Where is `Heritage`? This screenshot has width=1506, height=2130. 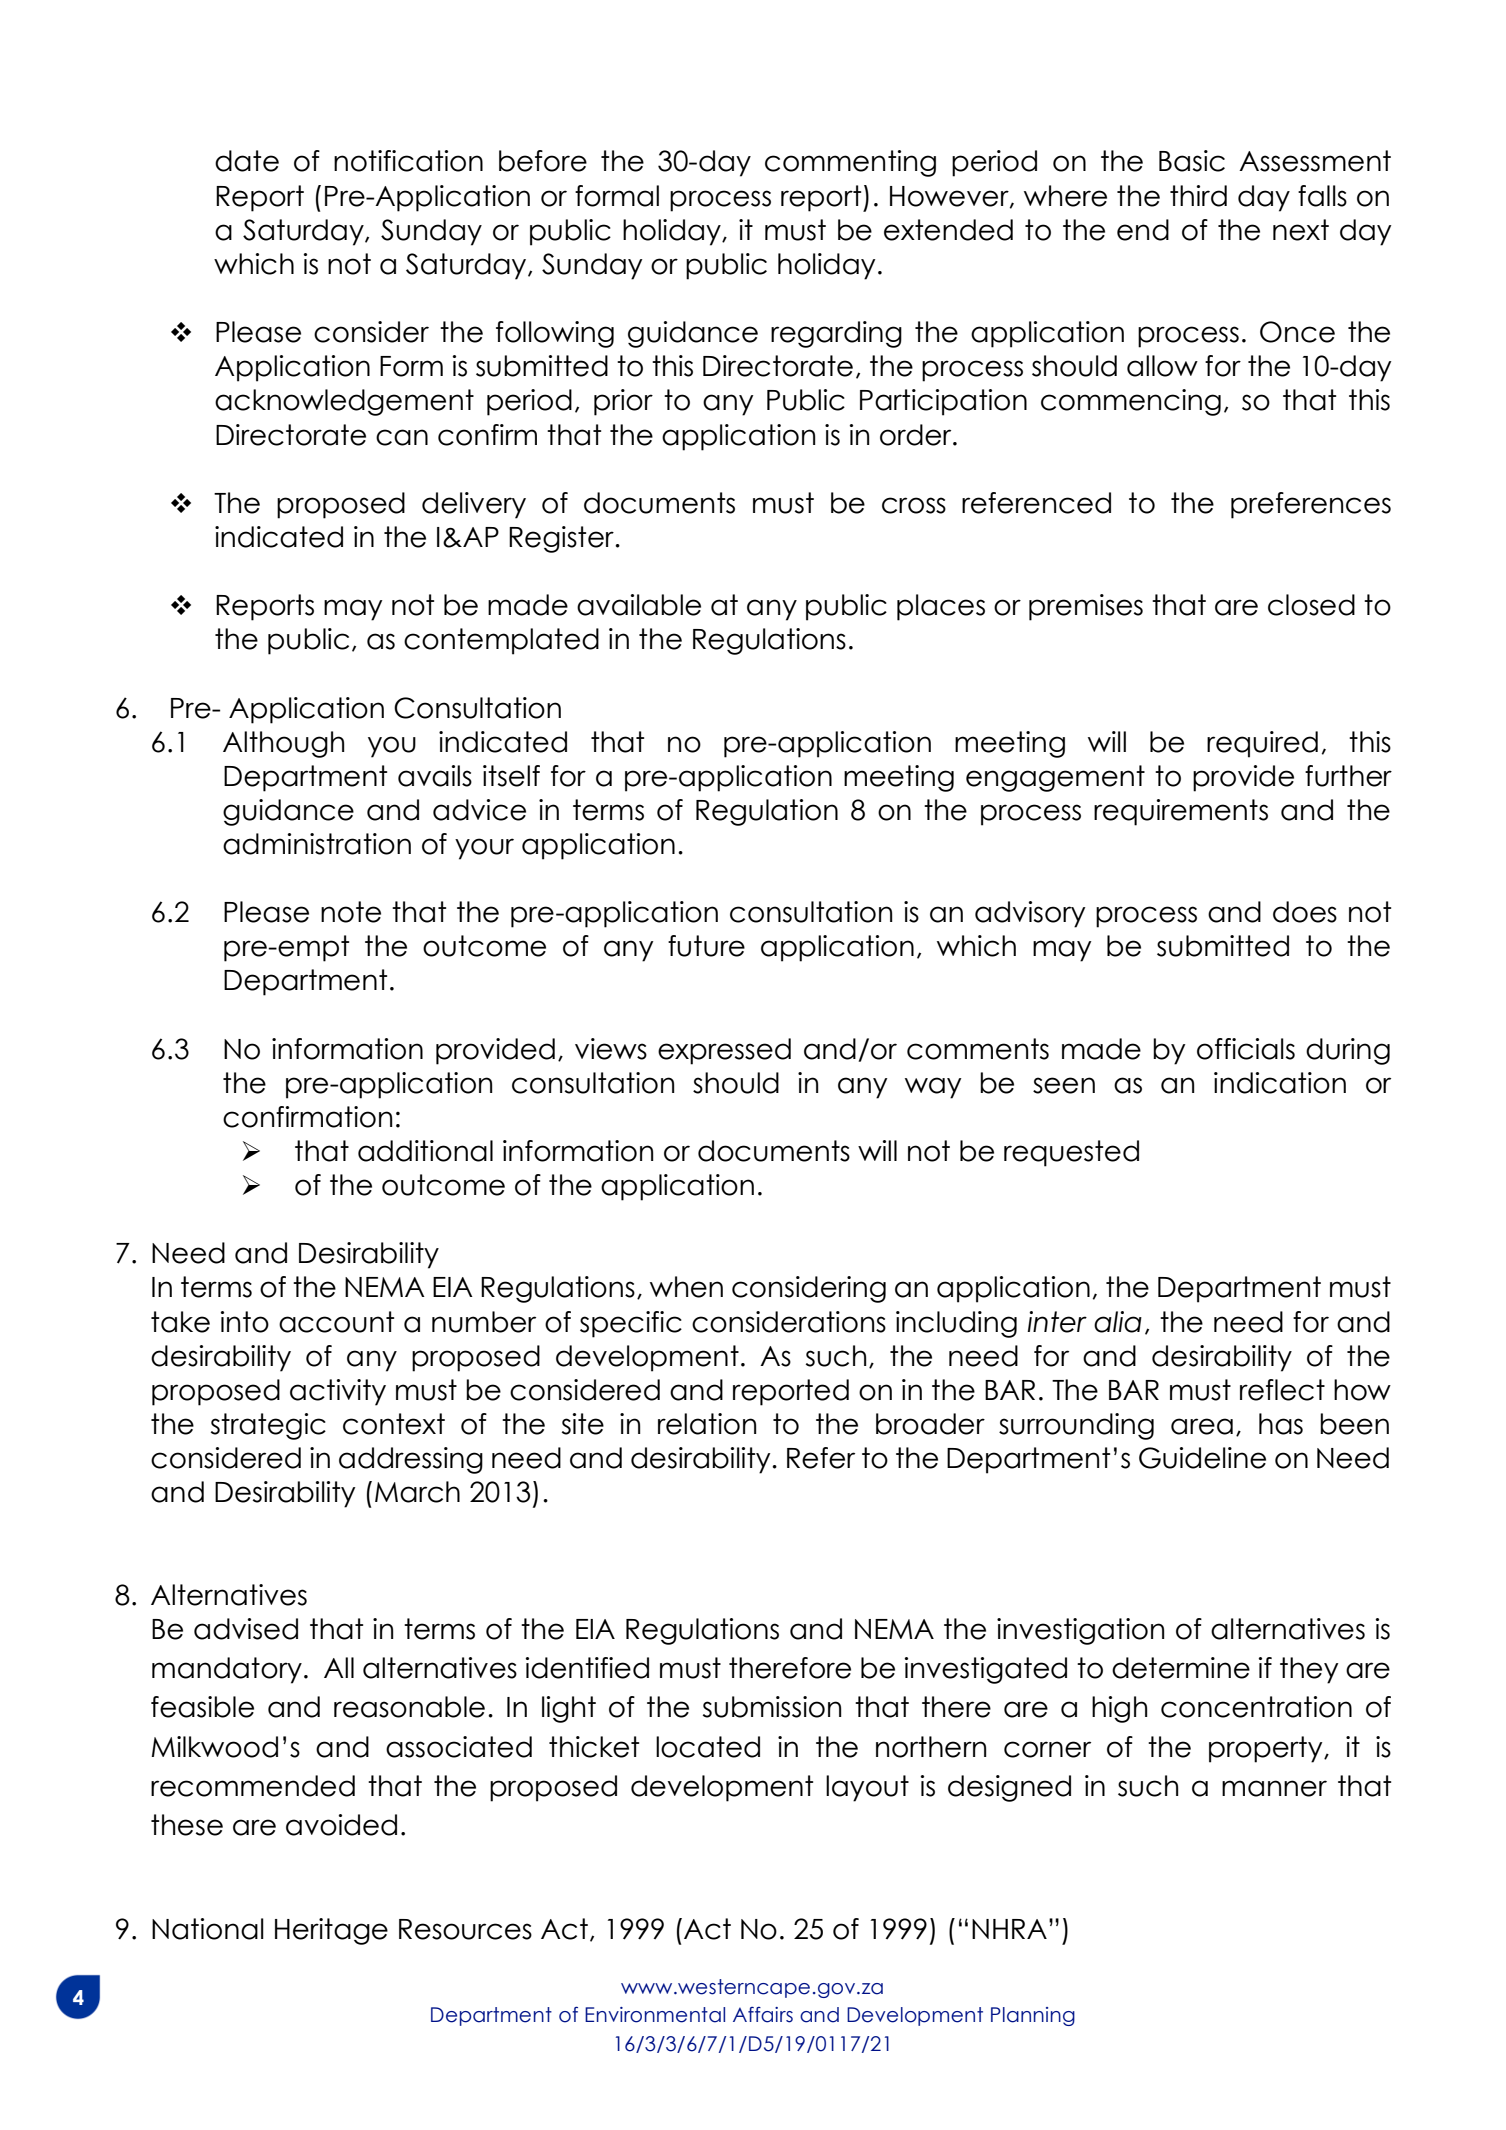
Heritage is located at coordinates (331, 1931).
